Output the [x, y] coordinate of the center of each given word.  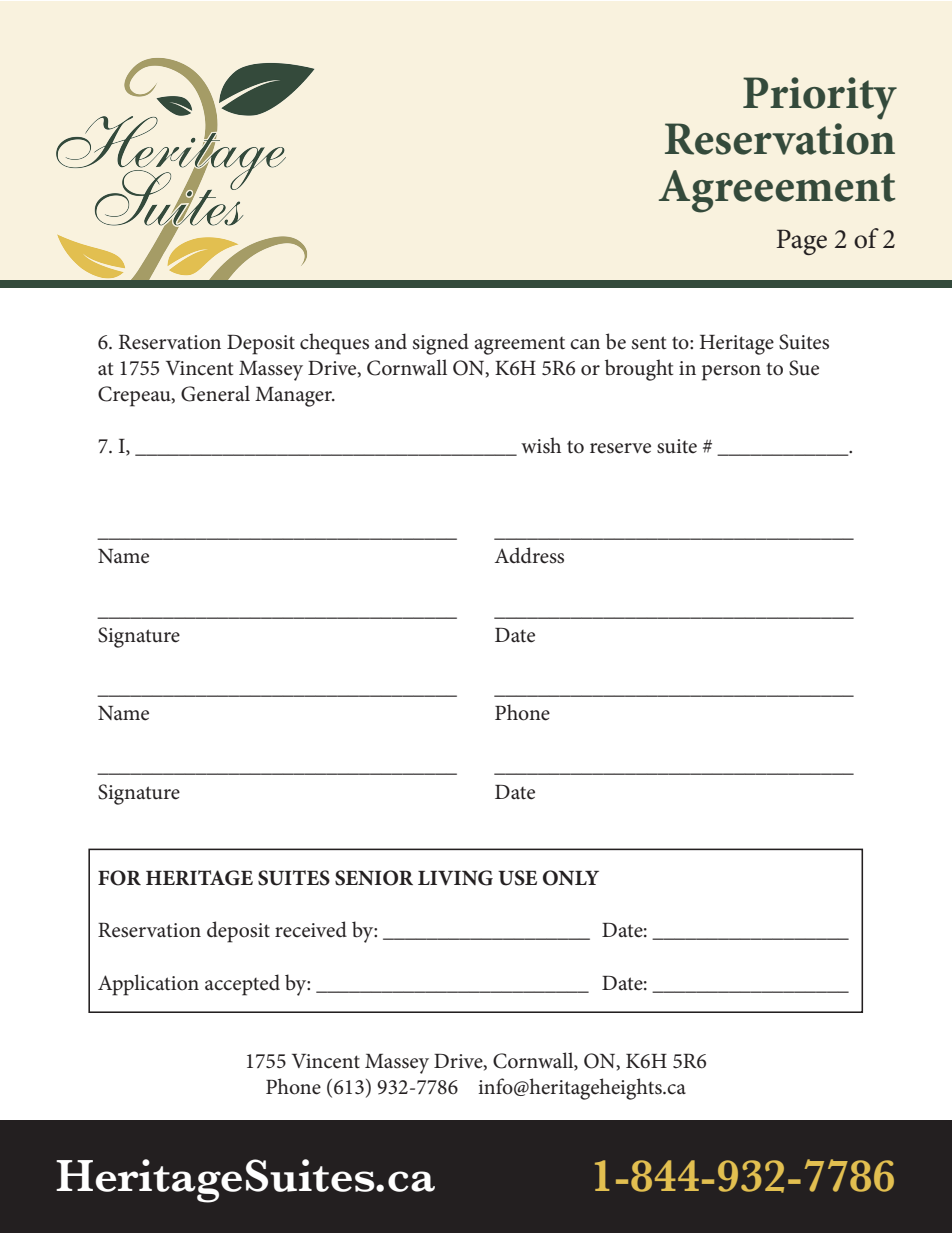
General [215, 393]
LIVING [455, 878]
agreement [519, 346]
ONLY [571, 878]
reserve [620, 448]
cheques [334, 344]
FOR [119, 878]
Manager [294, 397]
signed [441, 344]
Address [529, 555]
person [731, 373]
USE [517, 878]
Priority [820, 98]
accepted [242, 985]
